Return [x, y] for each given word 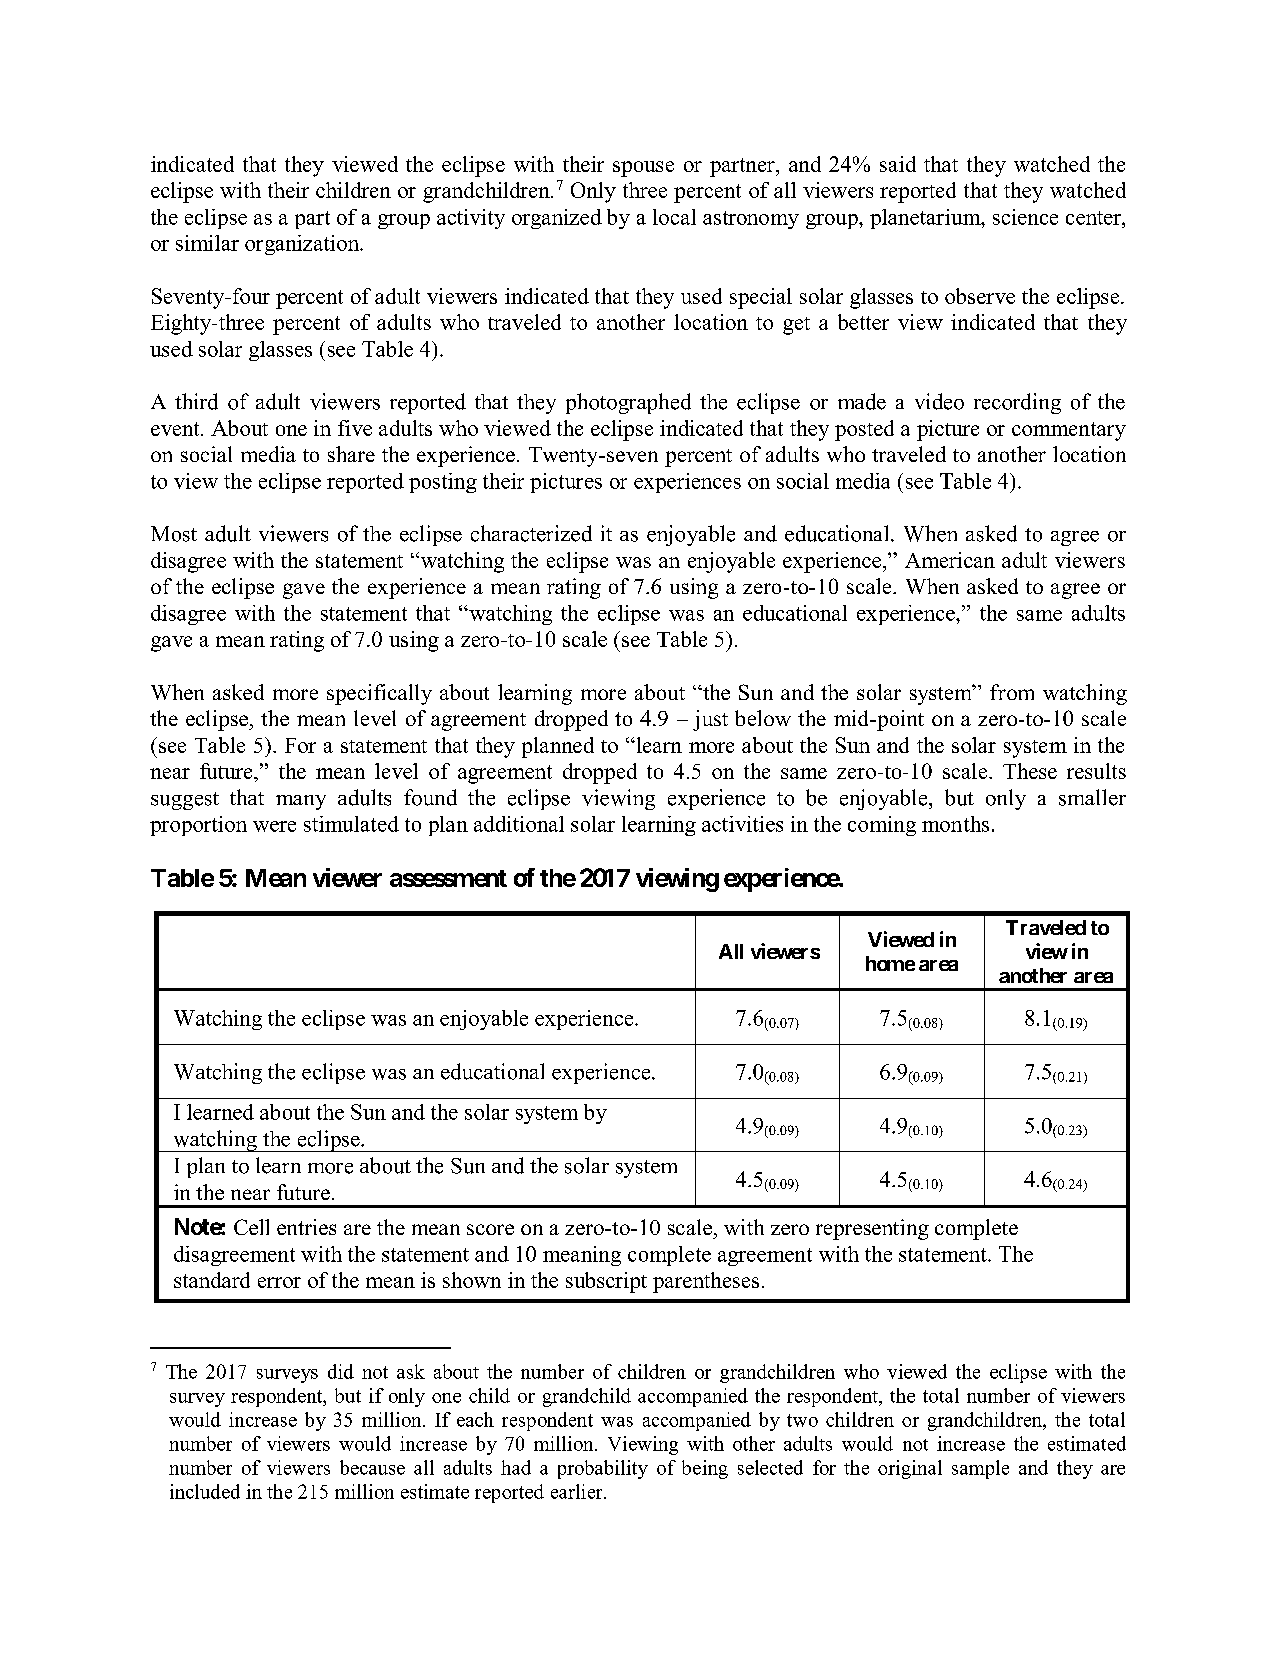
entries [306, 1227]
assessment [448, 878]
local [674, 217]
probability [603, 1469]
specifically [379, 694]
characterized [531, 533]
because [372, 1467]
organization [303, 245]
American [950, 560]
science [1025, 217]
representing [872, 1229]
